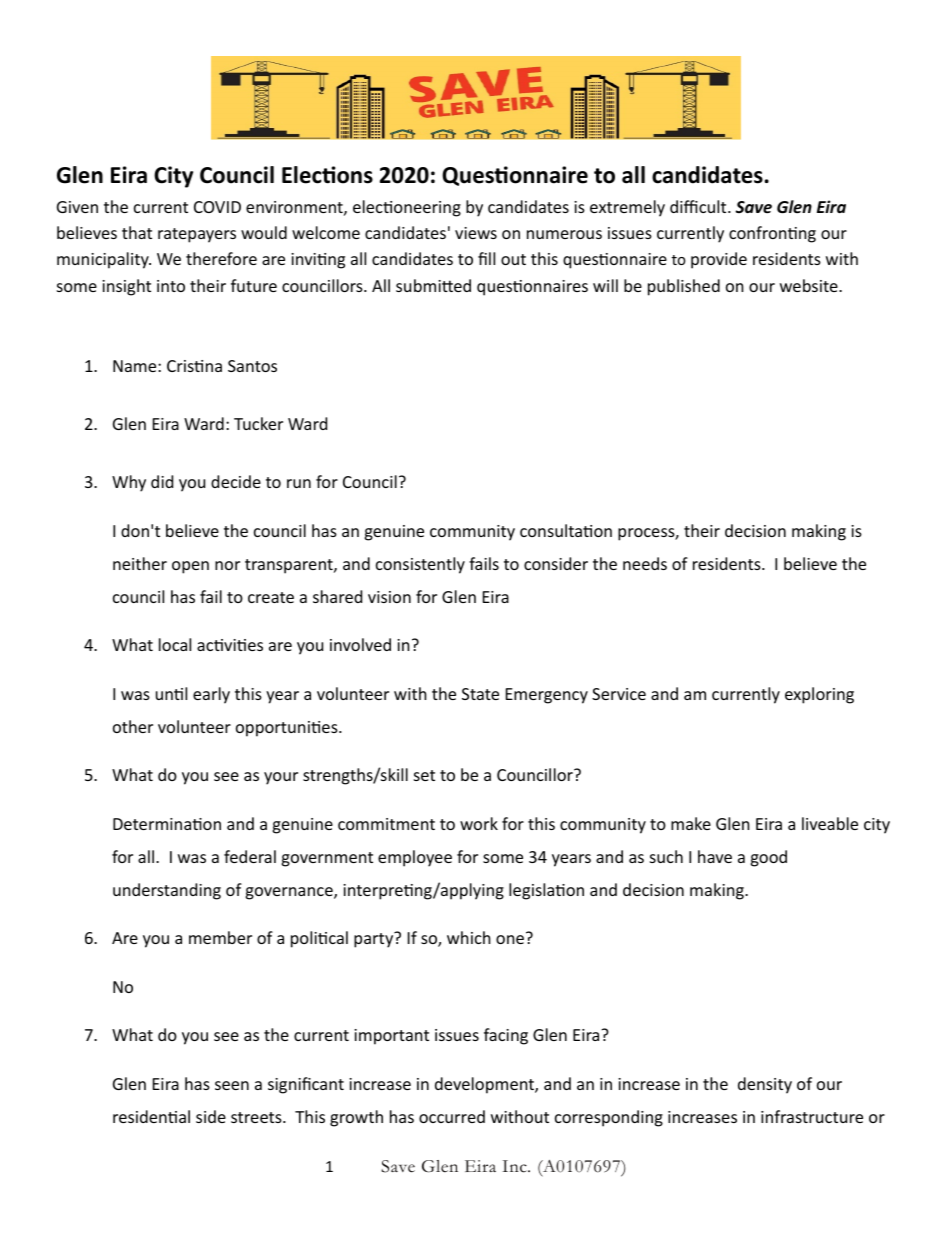 The image size is (952, 1233). Describe the element at coordinates (452, 1116) in the image. I see `occurred` at that location.
